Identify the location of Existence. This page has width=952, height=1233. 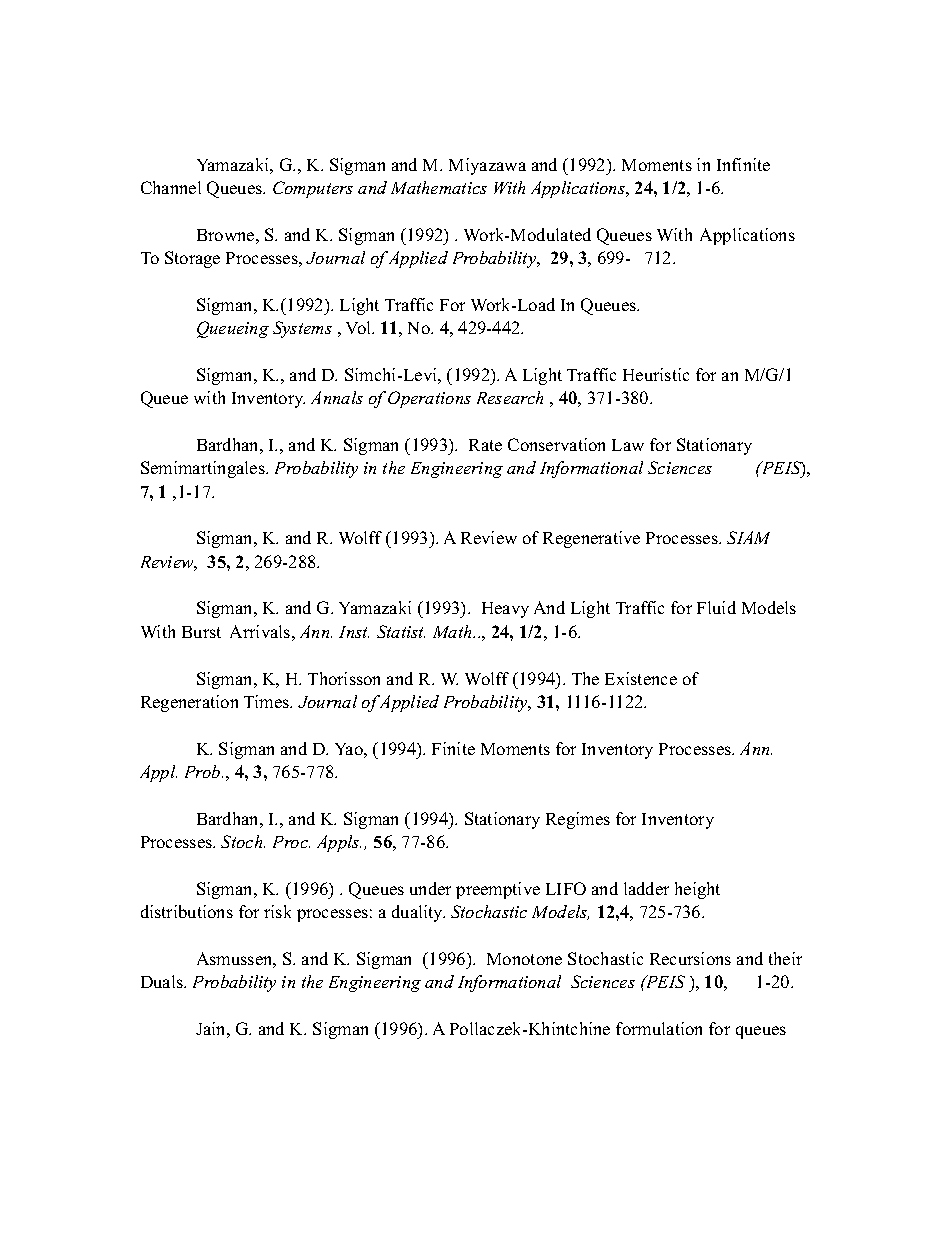
(641, 678).
